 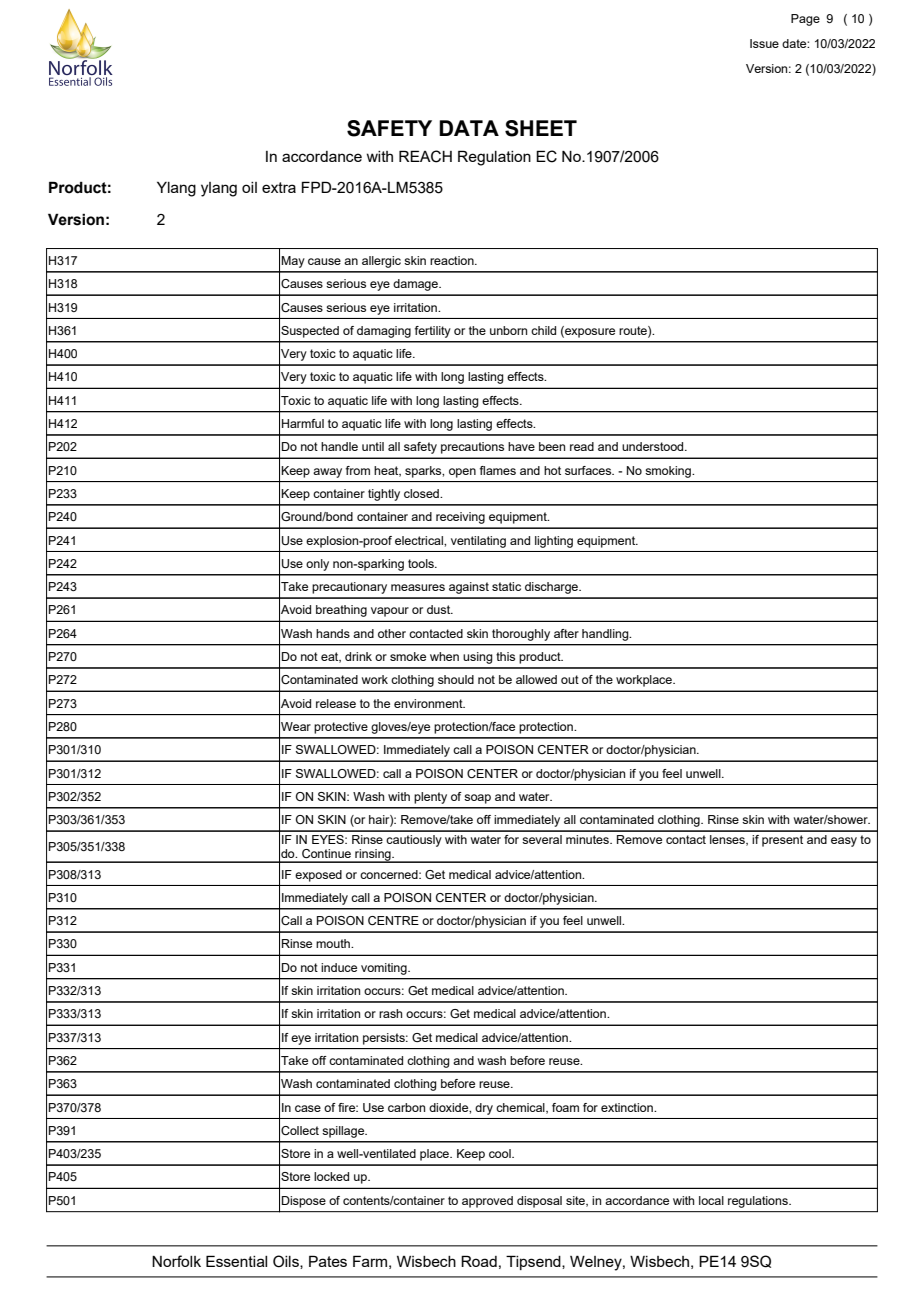 I want to click on extra, so click(x=279, y=187).
